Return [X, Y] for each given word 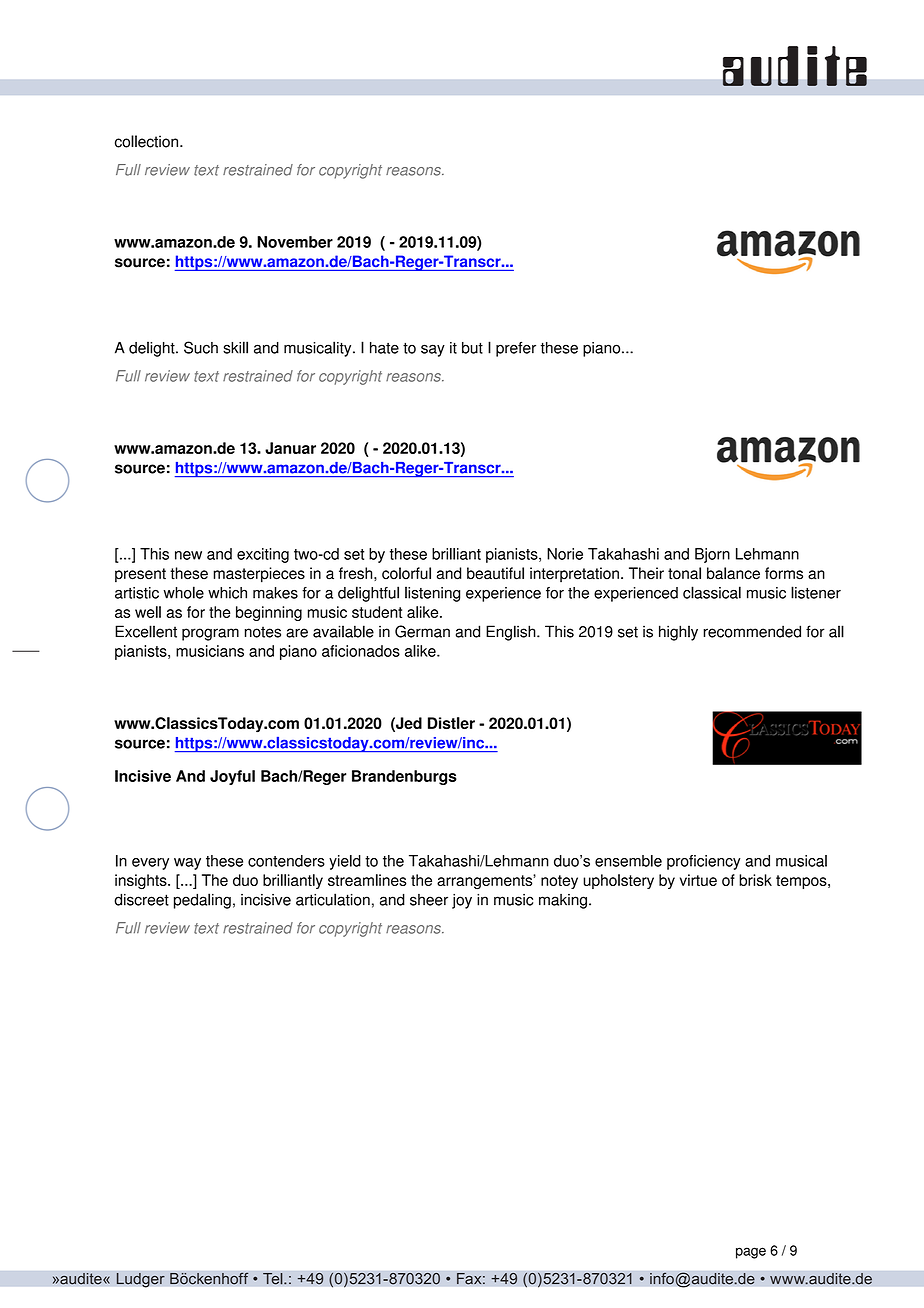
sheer [429, 900]
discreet [141, 899]
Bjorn [712, 555]
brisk [755, 880]
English [512, 633]
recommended [752, 631]
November [295, 242]
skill [235, 347]
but [472, 348]
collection [146, 141]
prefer [516, 349]
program [210, 634]
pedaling [202, 901]
